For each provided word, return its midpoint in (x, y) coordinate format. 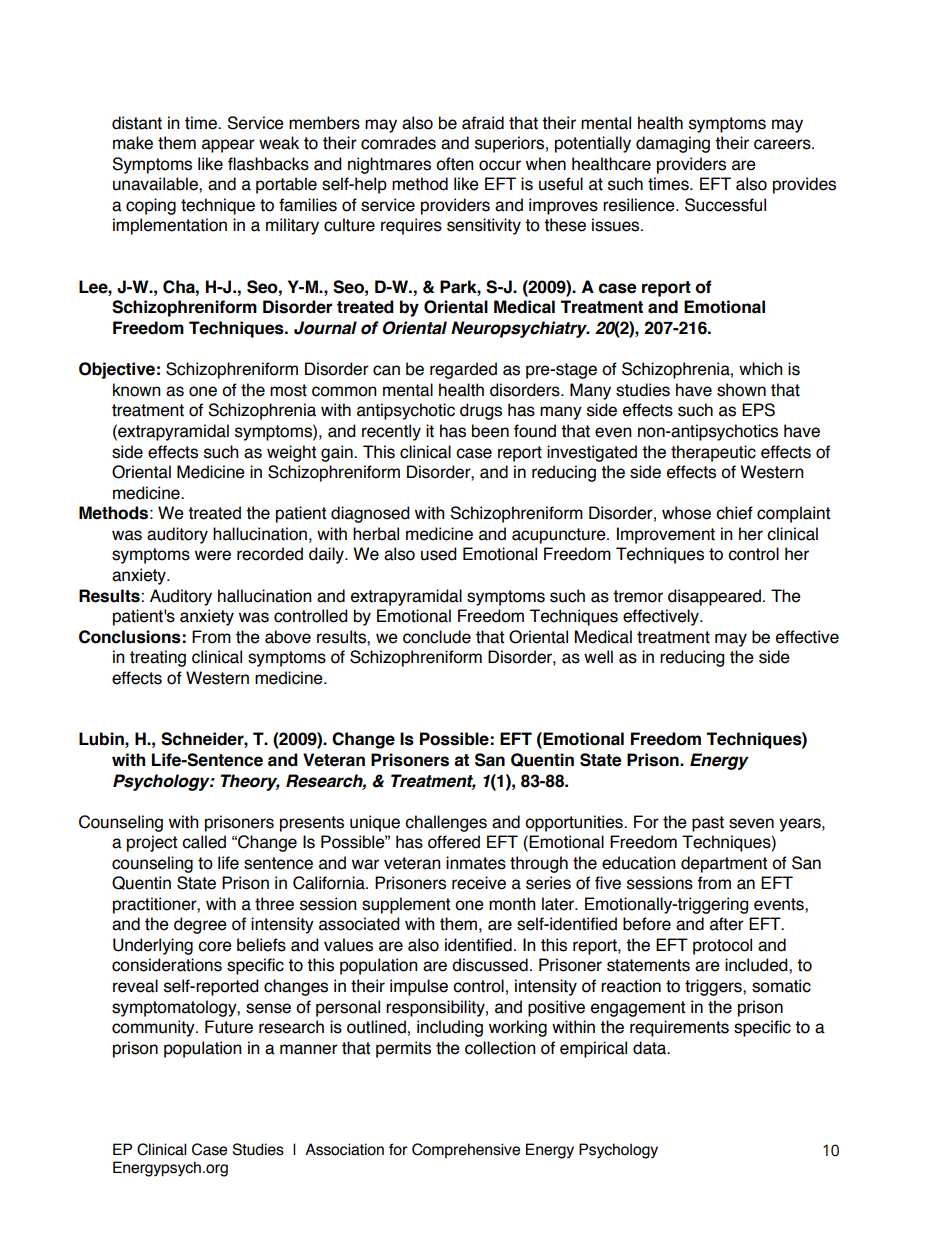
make (133, 143)
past (708, 824)
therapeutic (713, 453)
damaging (673, 144)
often (455, 164)
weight (291, 453)
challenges (446, 823)
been (490, 431)
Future (229, 1027)
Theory (250, 782)
